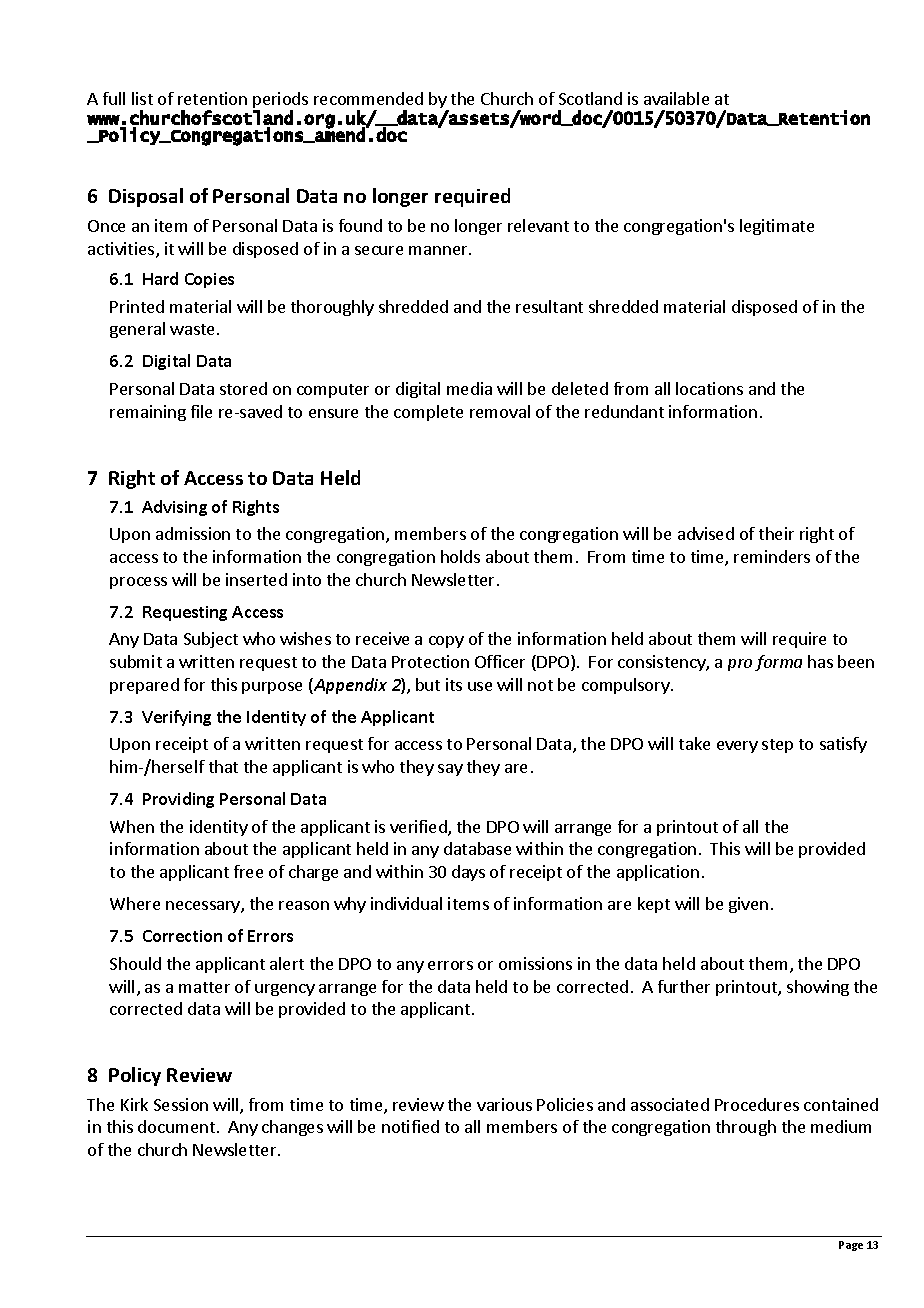 This document has height=1308, width=924. I want to click on free, so click(248, 871).
